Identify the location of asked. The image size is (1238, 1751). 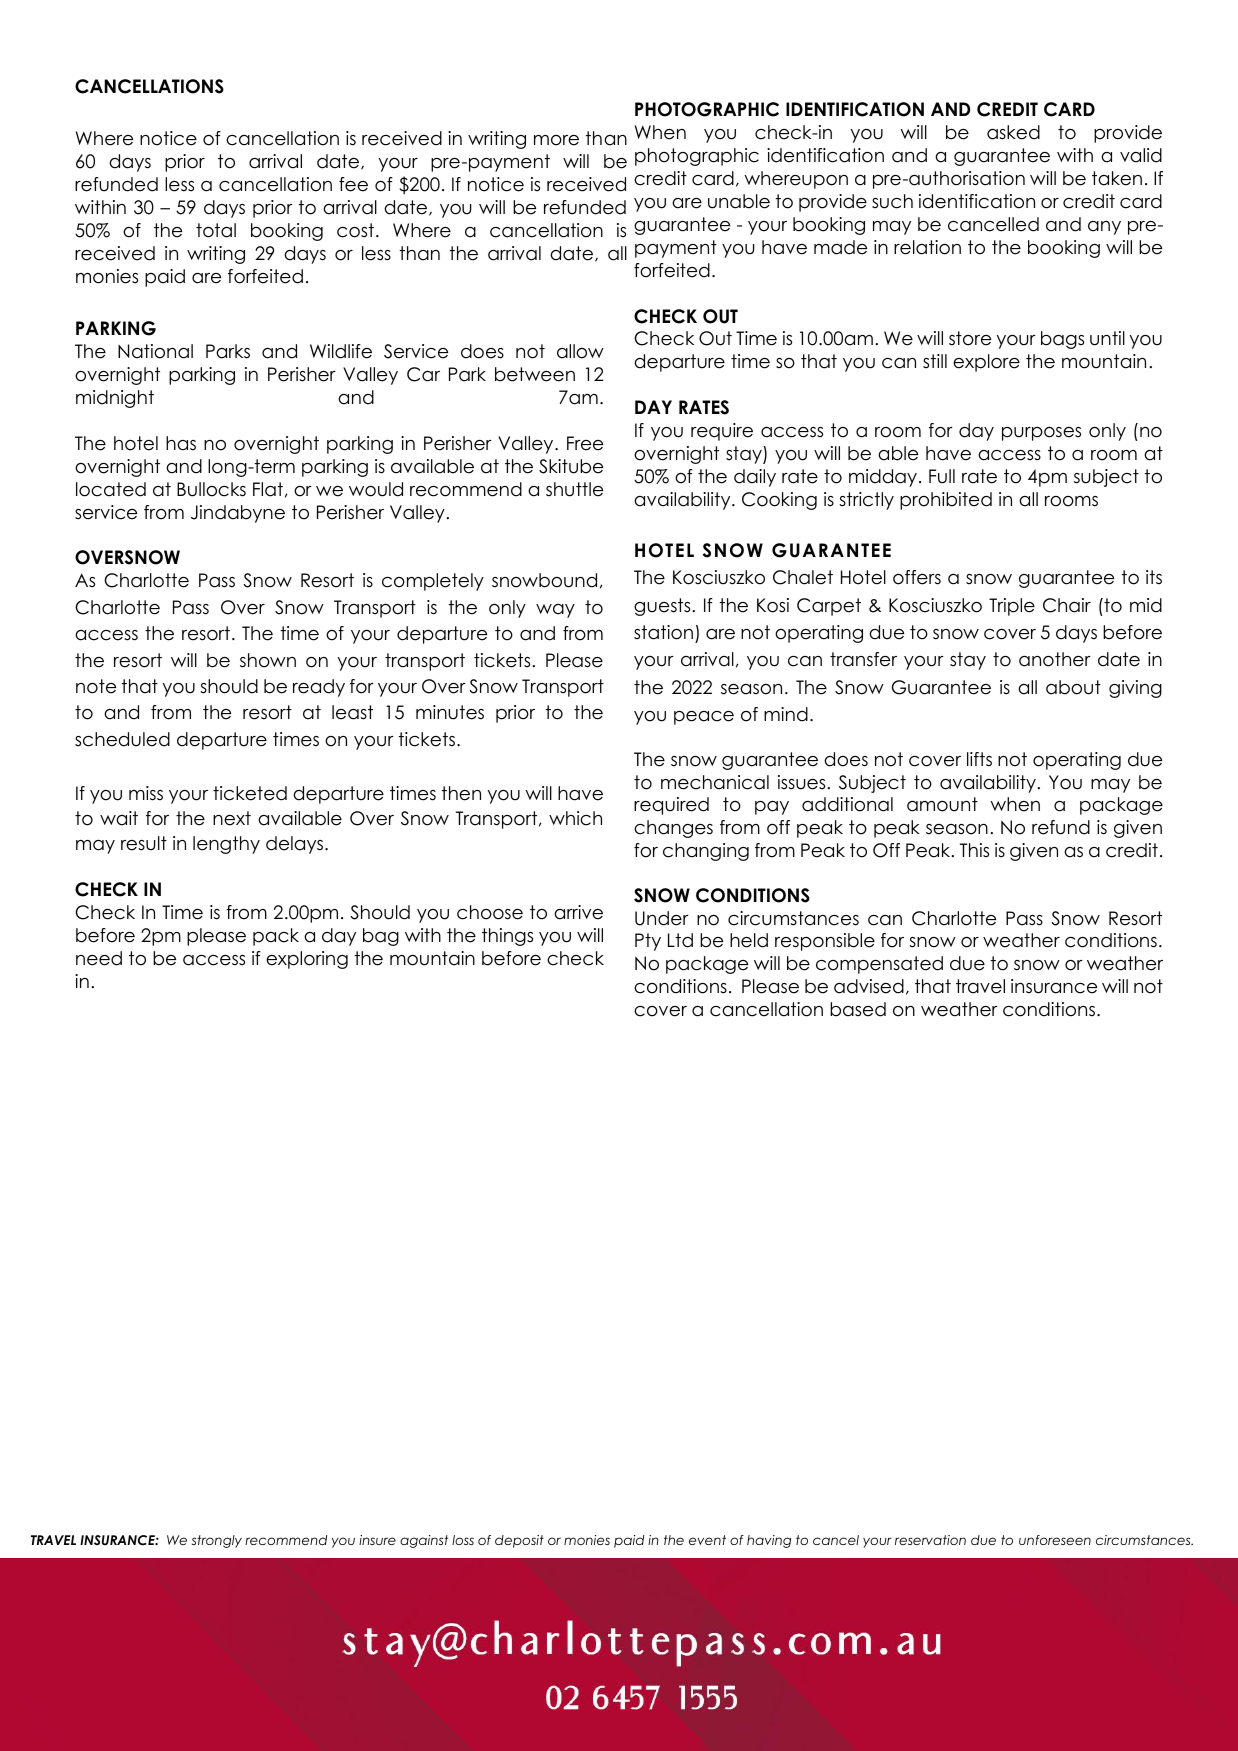
(1013, 132).
